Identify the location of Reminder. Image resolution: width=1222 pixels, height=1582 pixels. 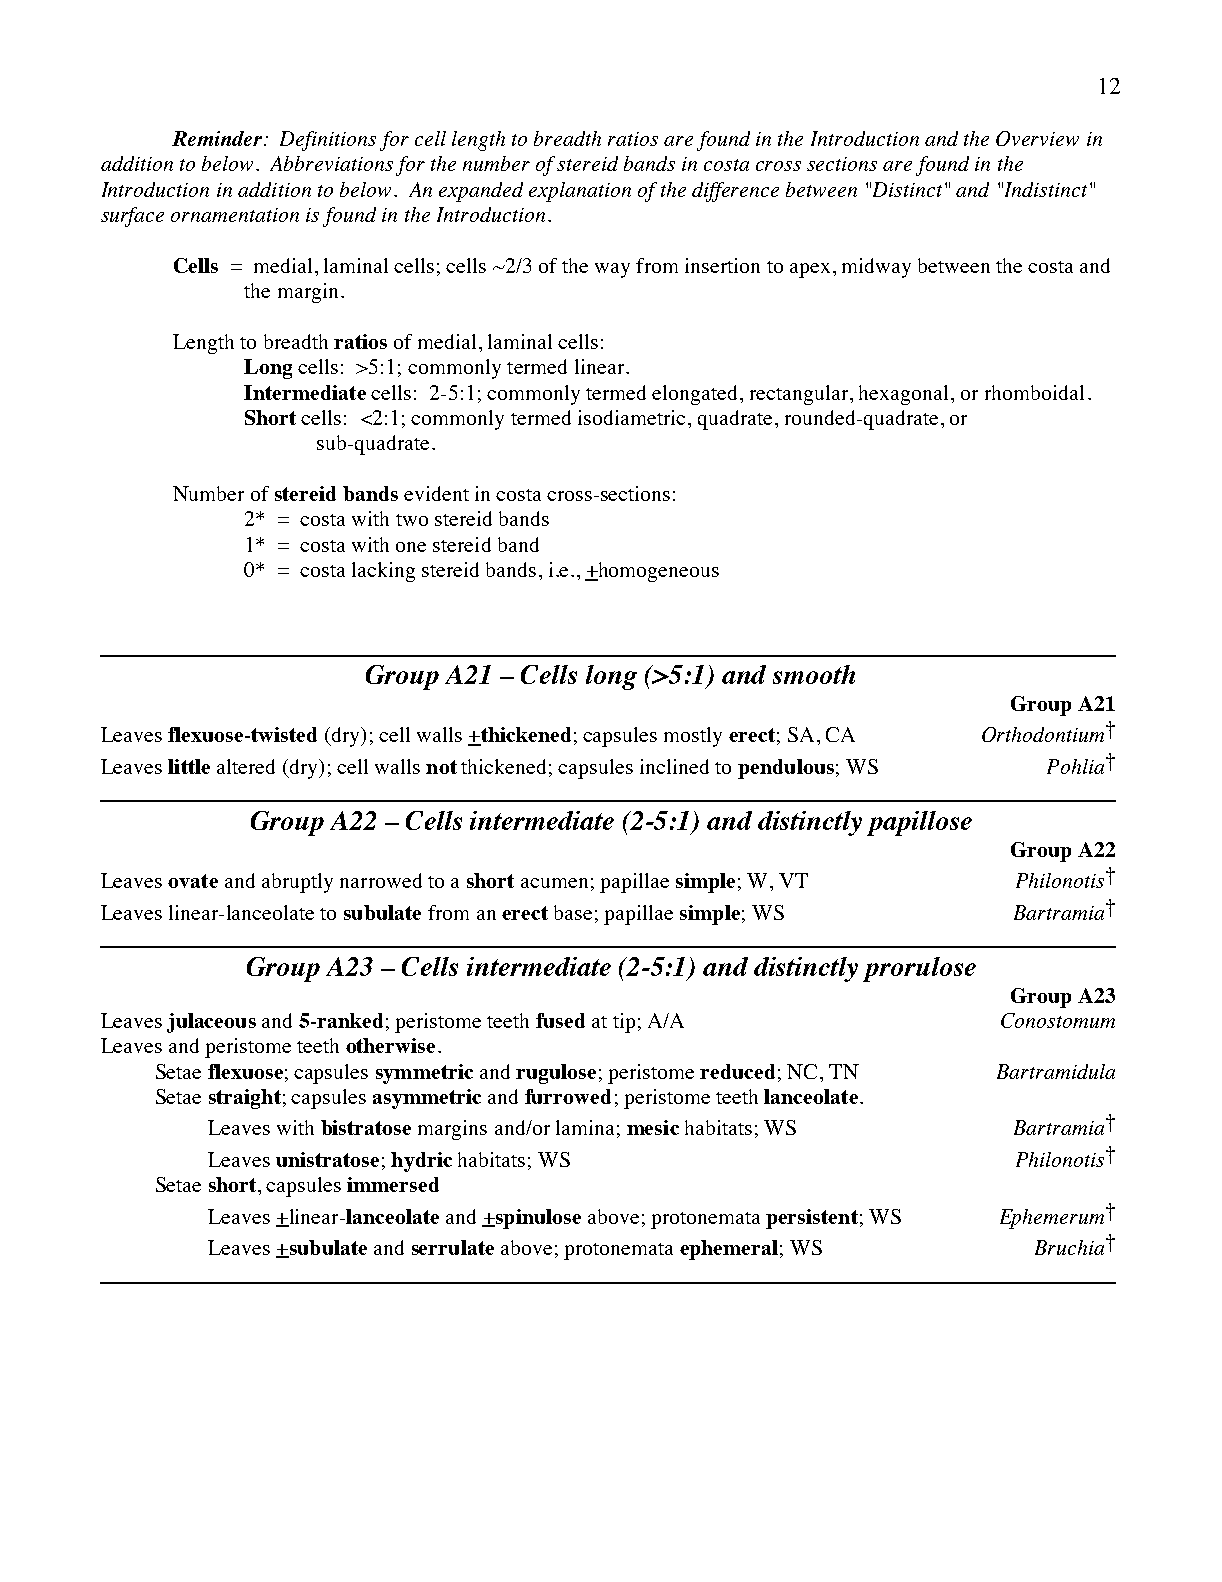
(218, 138).
